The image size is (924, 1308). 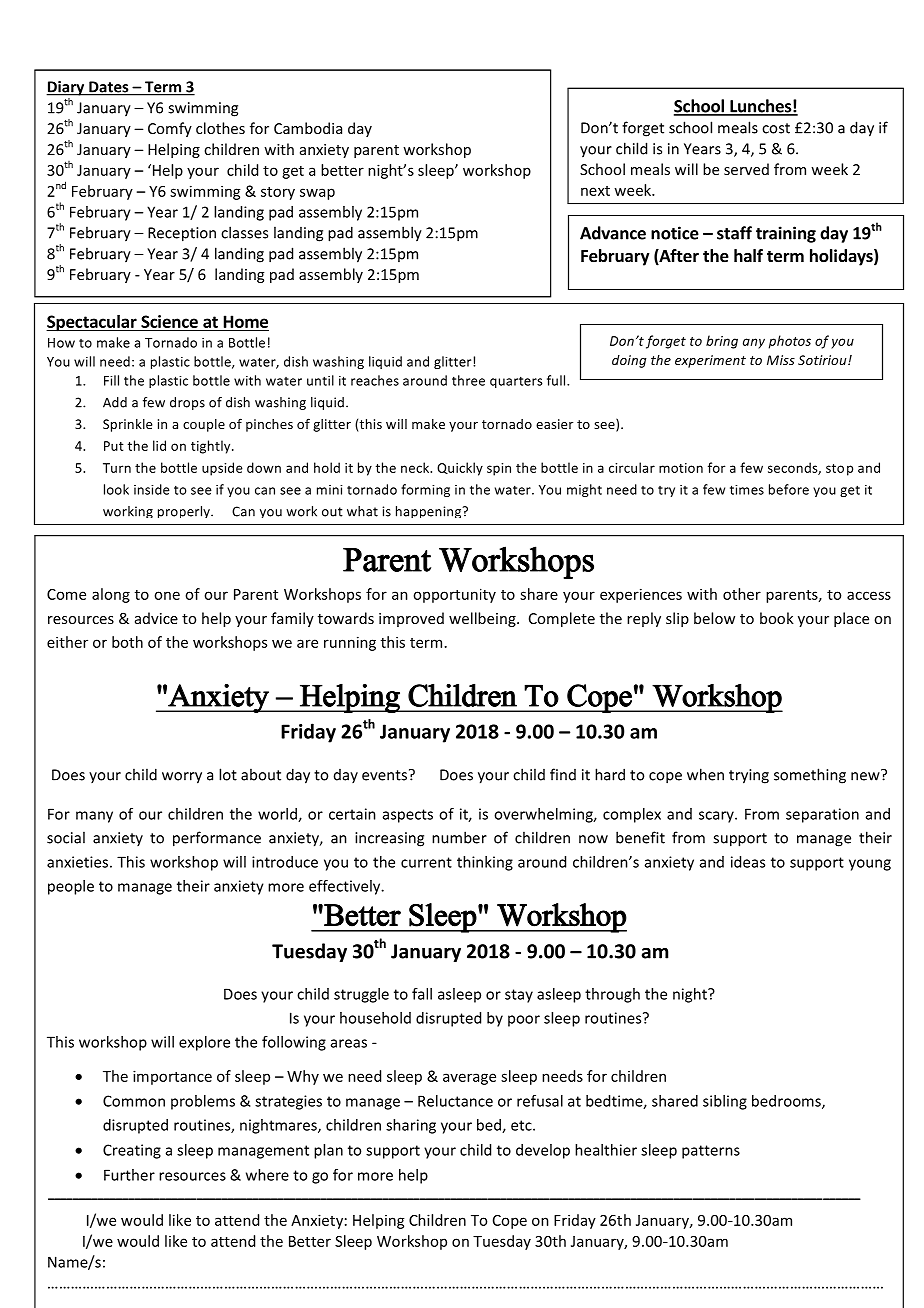 What do you see at coordinates (787, 1102) in the page?
I see `bedrooms` at bounding box center [787, 1102].
